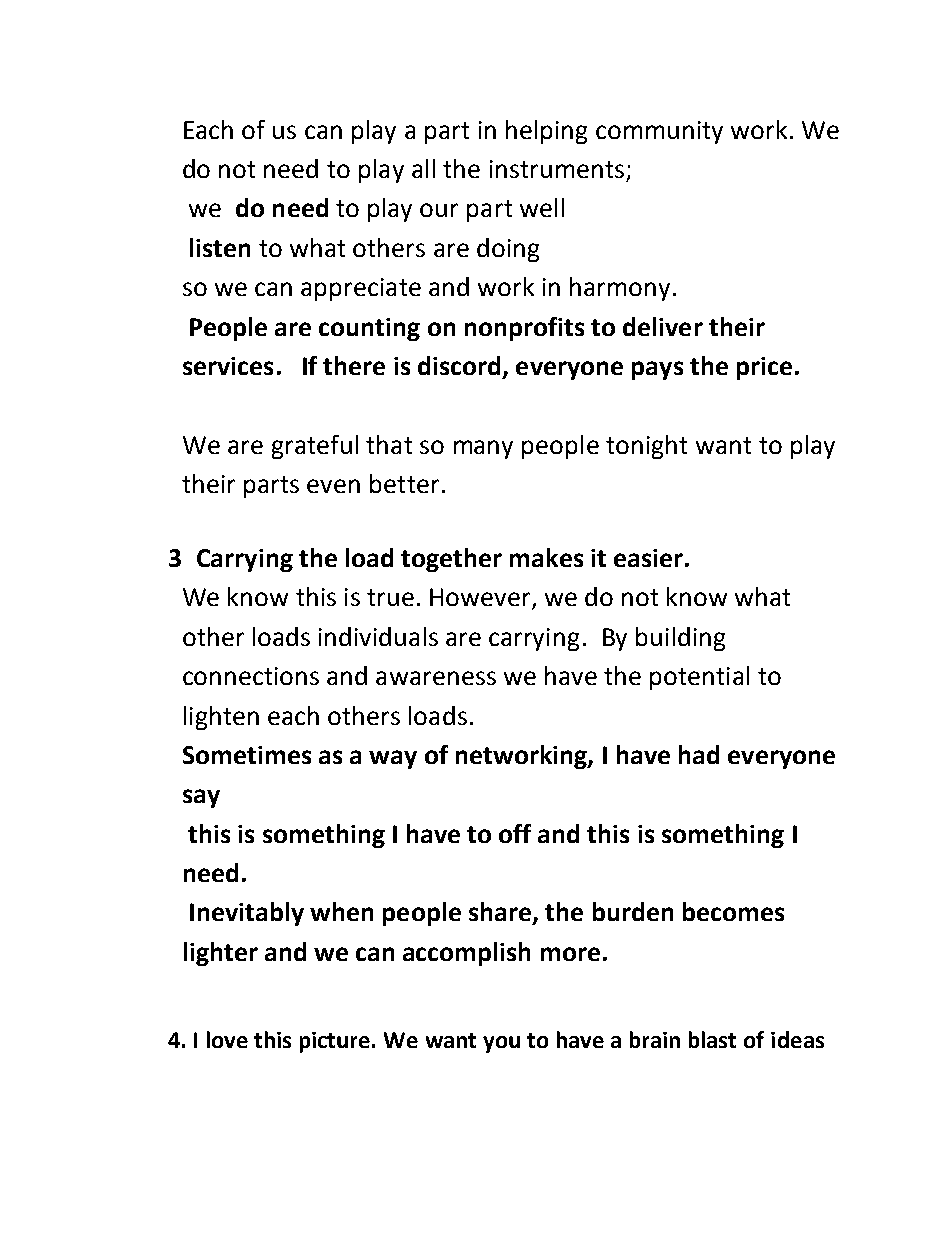 This screenshot has width=952, height=1233. Describe the element at coordinates (247, 755) in the screenshot. I see `Sometimes` at that location.
